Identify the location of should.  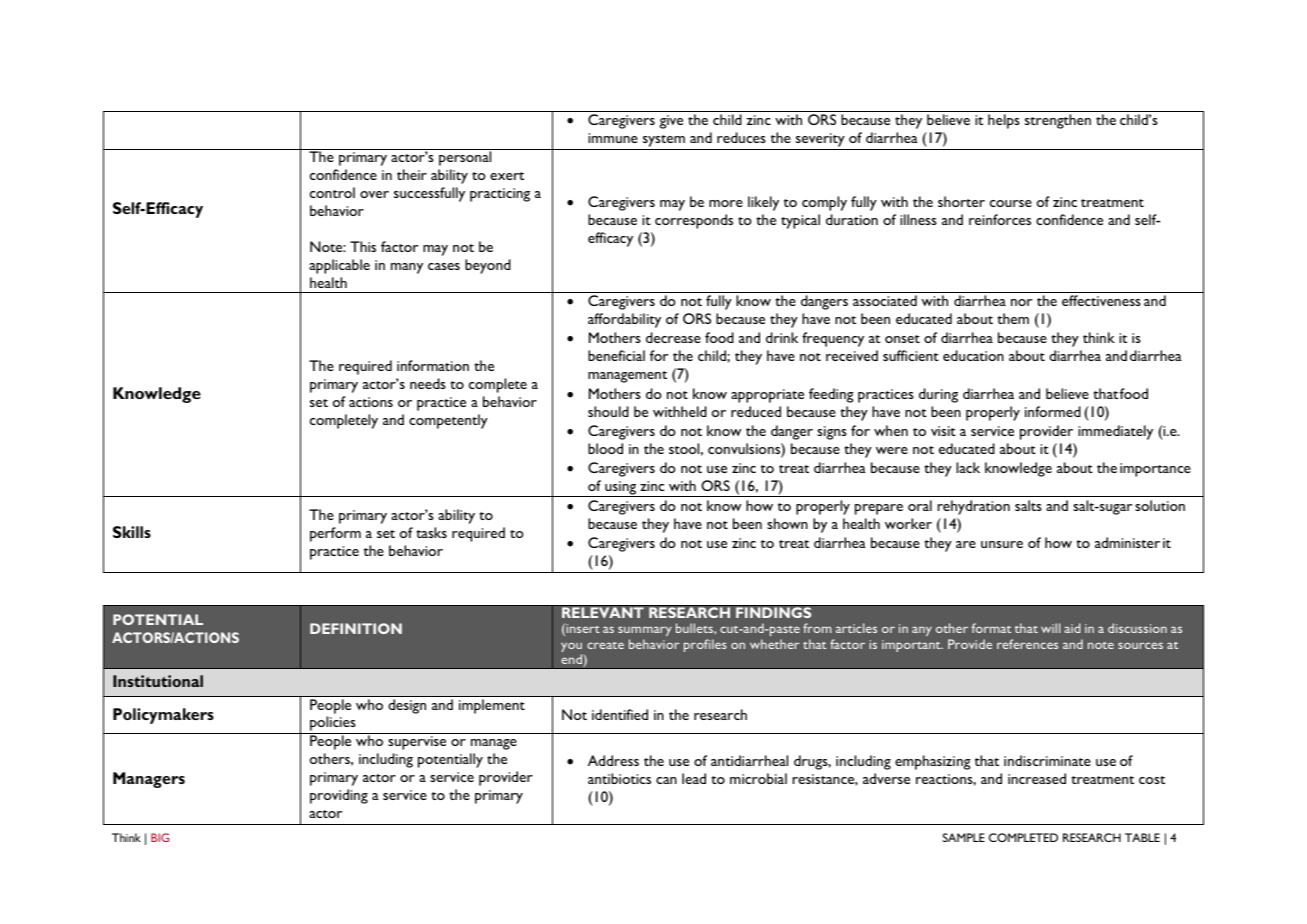
(608, 411).
